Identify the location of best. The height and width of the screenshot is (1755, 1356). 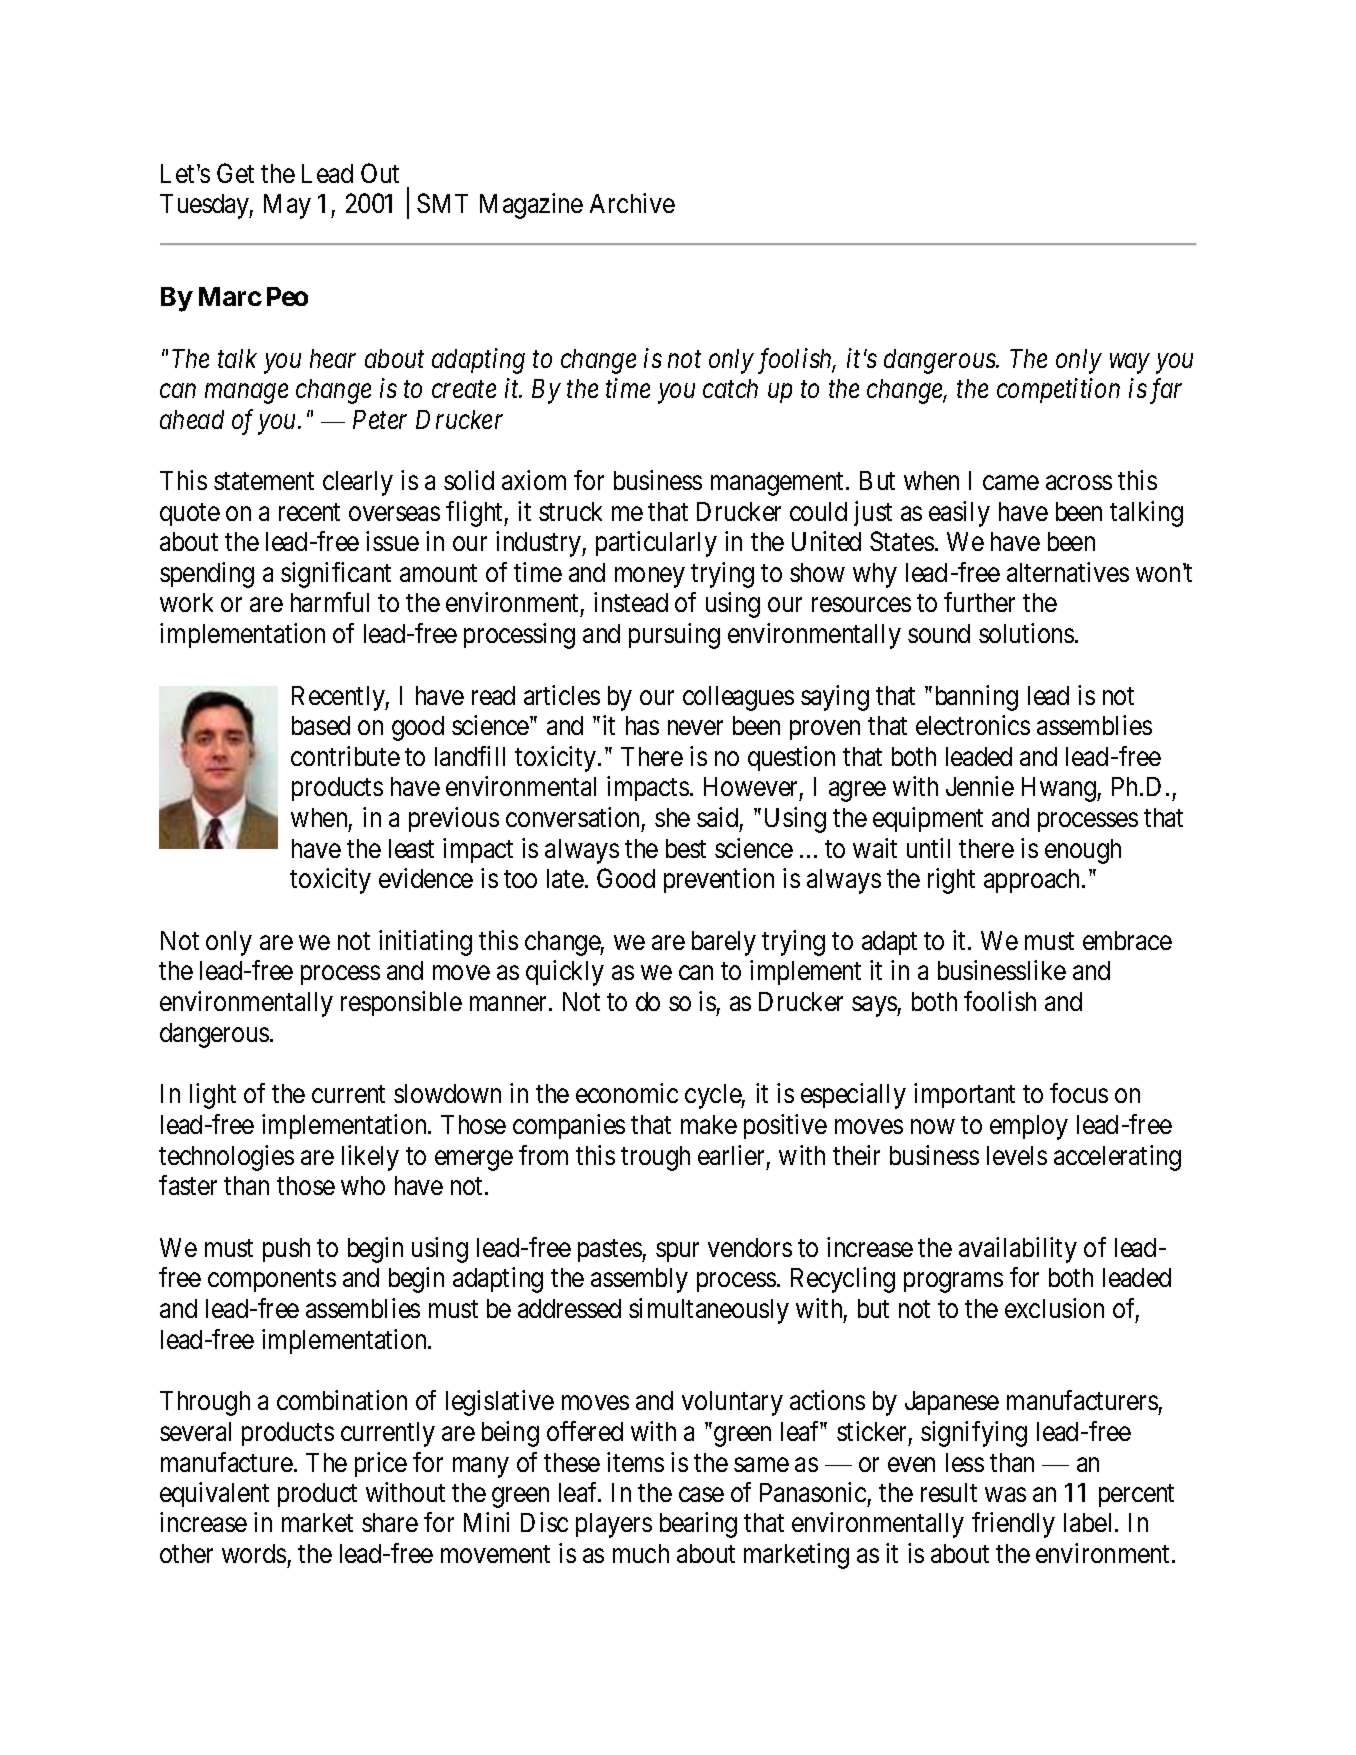
(686, 848).
